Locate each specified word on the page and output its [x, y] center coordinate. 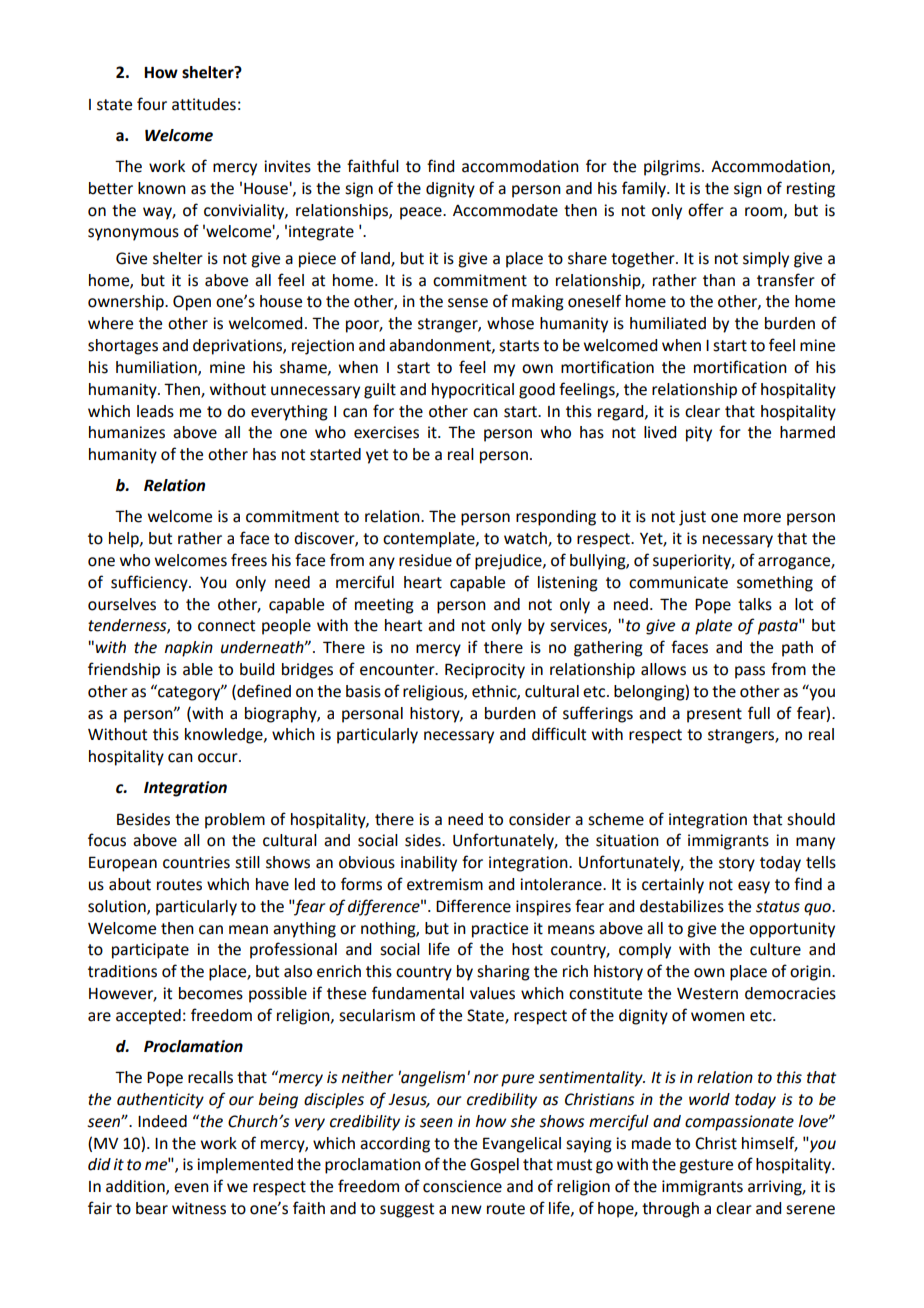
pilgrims [673, 168]
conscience [462, 1186]
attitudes [204, 104]
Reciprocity [485, 671]
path [797, 649]
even [191, 1188]
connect [226, 626]
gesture [706, 1166]
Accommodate [505, 210]
